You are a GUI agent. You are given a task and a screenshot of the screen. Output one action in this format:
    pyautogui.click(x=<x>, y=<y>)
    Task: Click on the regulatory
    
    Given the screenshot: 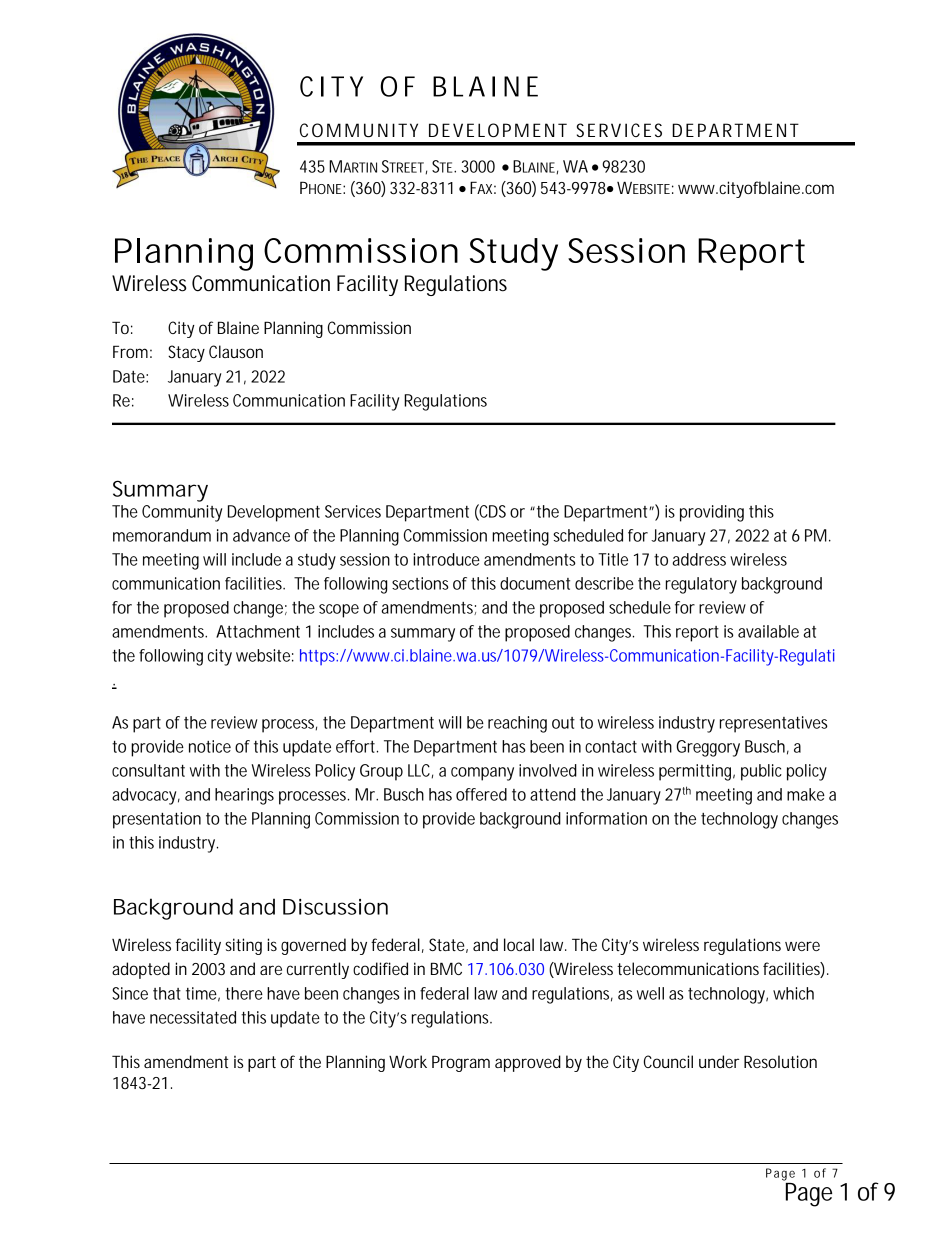 What is the action you would take?
    pyautogui.click(x=701, y=585)
